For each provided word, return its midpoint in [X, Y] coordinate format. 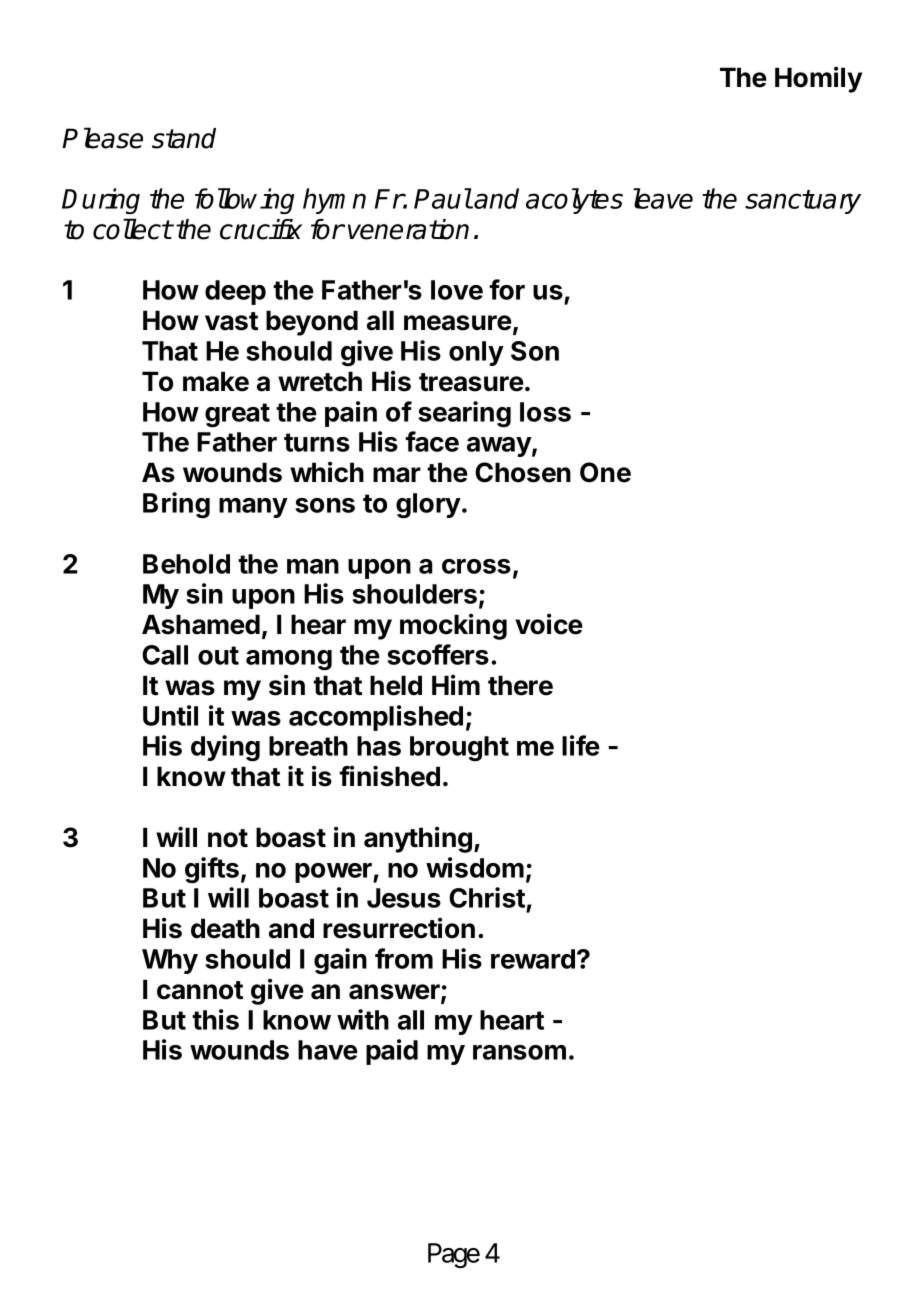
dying [225, 748]
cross [476, 566]
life [581, 745]
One [605, 472]
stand [184, 138]
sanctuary [803, 202]
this [215, 1019]
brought [459, 748]
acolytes [574, 201]
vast [231, 321]
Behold [186, 564]
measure [458, 323]
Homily [818, 79]
